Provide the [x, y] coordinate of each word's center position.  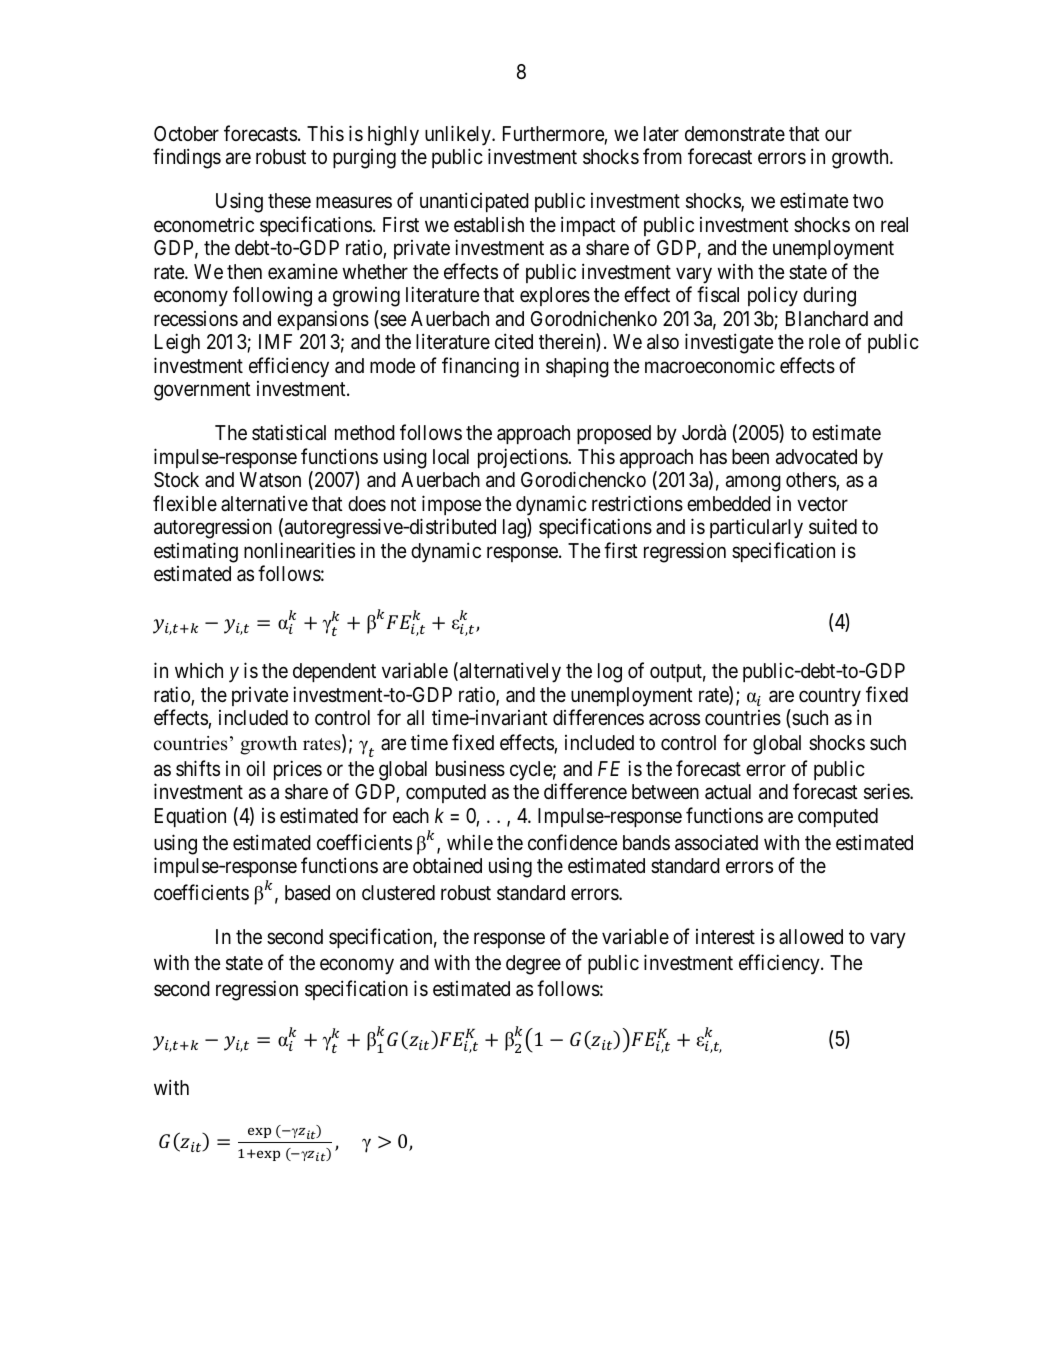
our [838, 135]
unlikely [459, 135]
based [307, 893]
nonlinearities [299, 550]
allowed [811, 936]
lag [515, 528]
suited [833, 526]
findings [187, 158]
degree [533, 965]
